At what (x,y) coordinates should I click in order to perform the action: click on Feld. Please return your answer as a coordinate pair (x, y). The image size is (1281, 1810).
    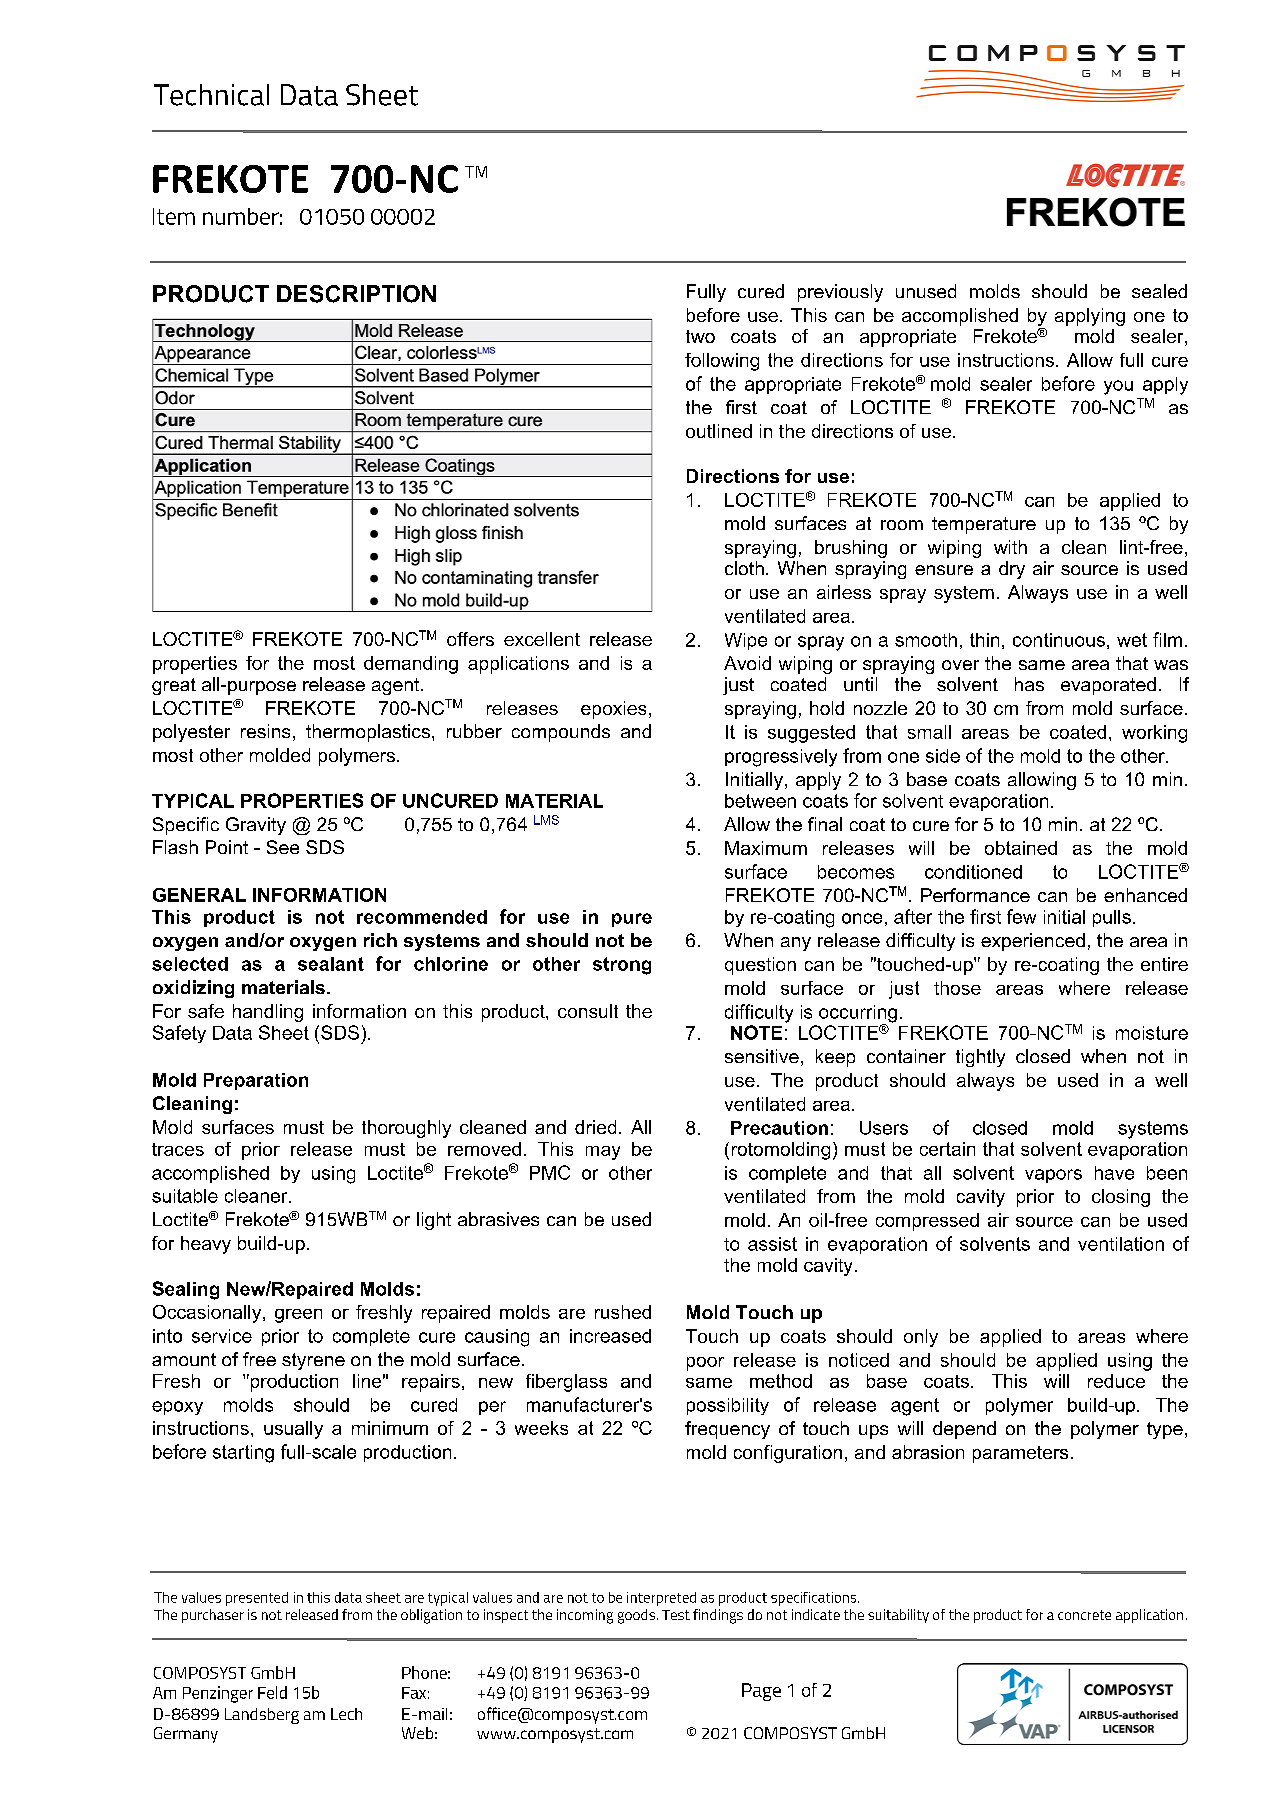
    Looking at the image, I should click on (272, 1692).
